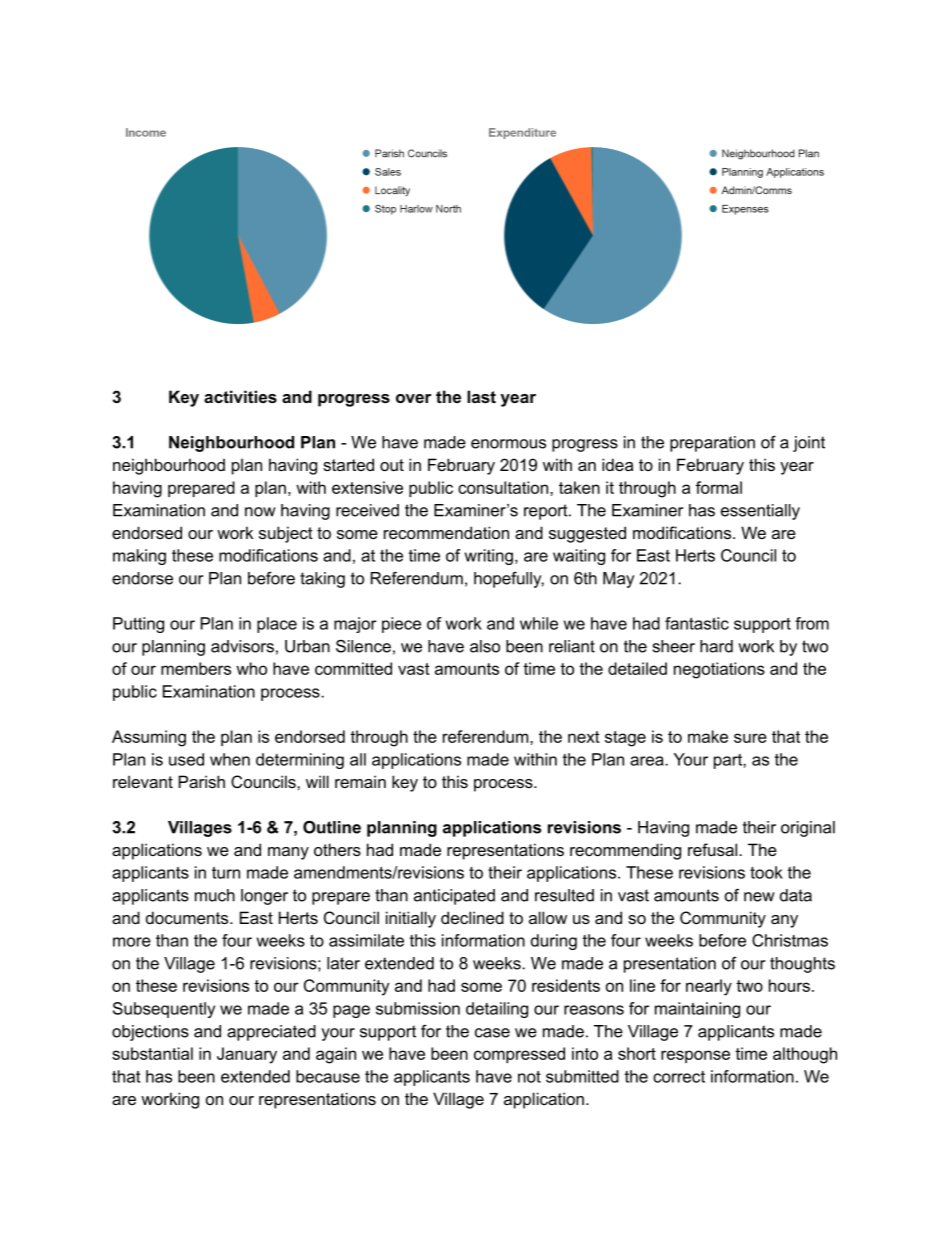 The height and width of the image is (1233, 952). I want to click on compressed, so click(519, 1055).
